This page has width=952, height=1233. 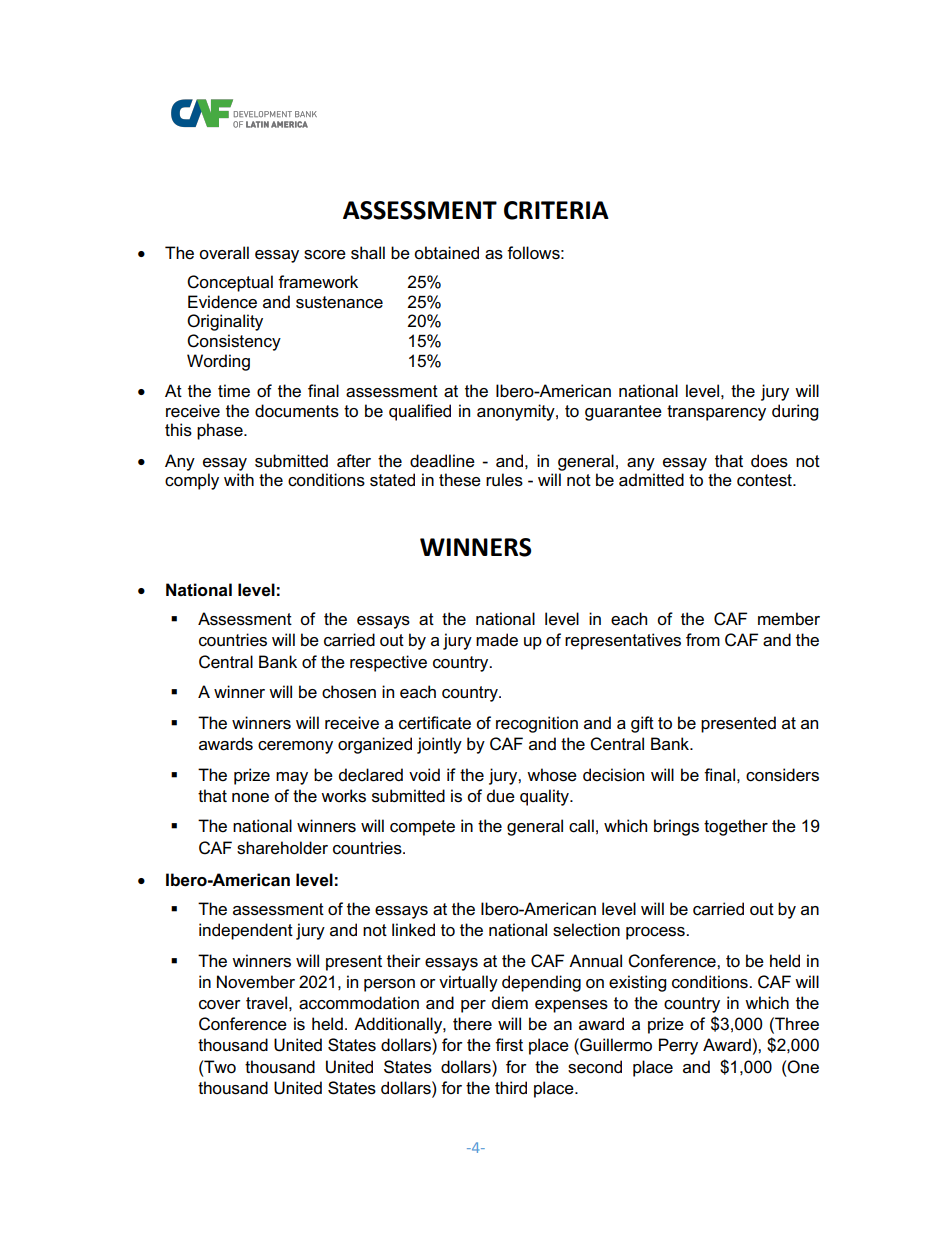 What do you see at coordinates (422, 828) in the page?
I see `compete` at bounding box center [422, 828].
